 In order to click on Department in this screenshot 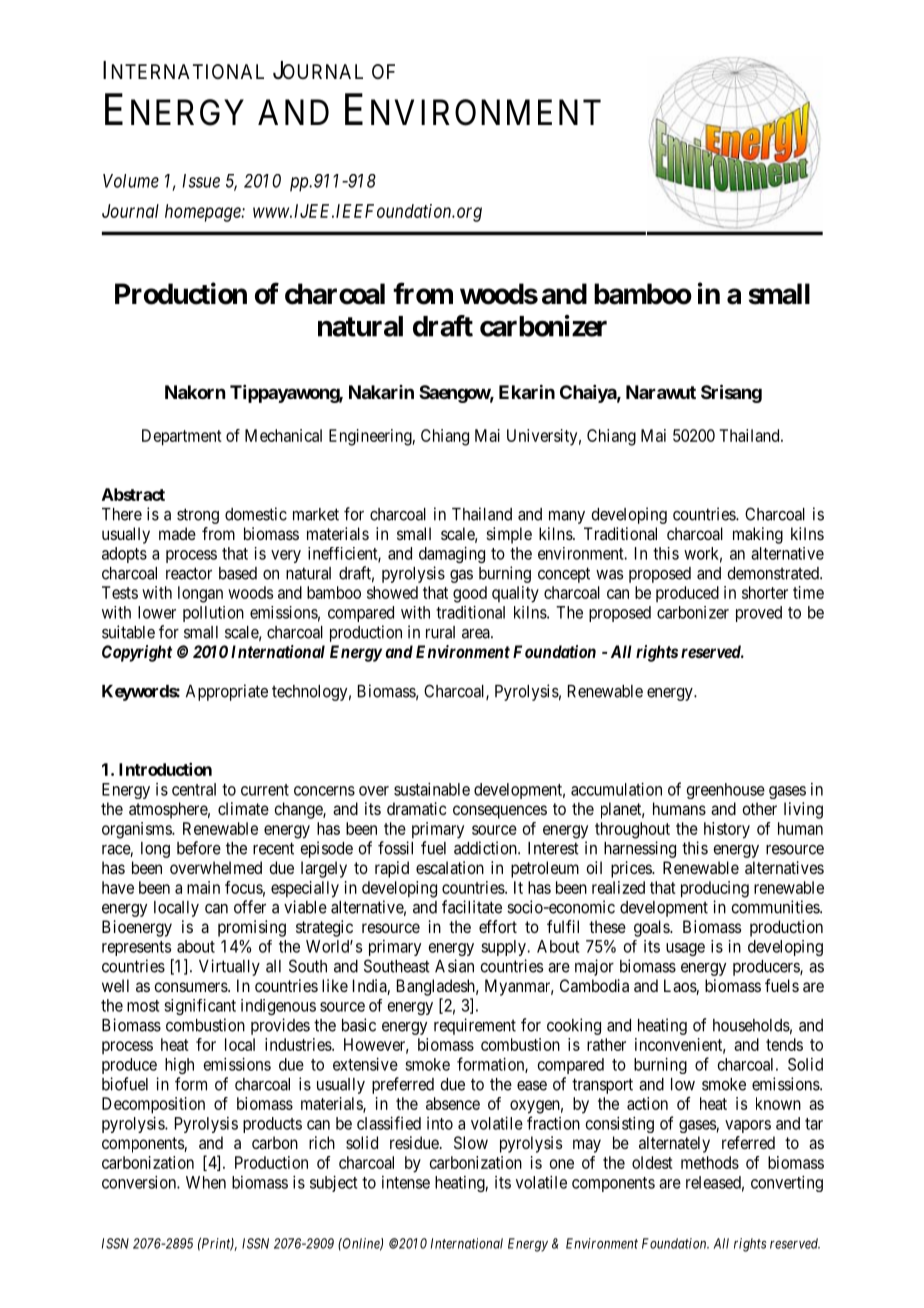, I will do `click(182, 437)`.
